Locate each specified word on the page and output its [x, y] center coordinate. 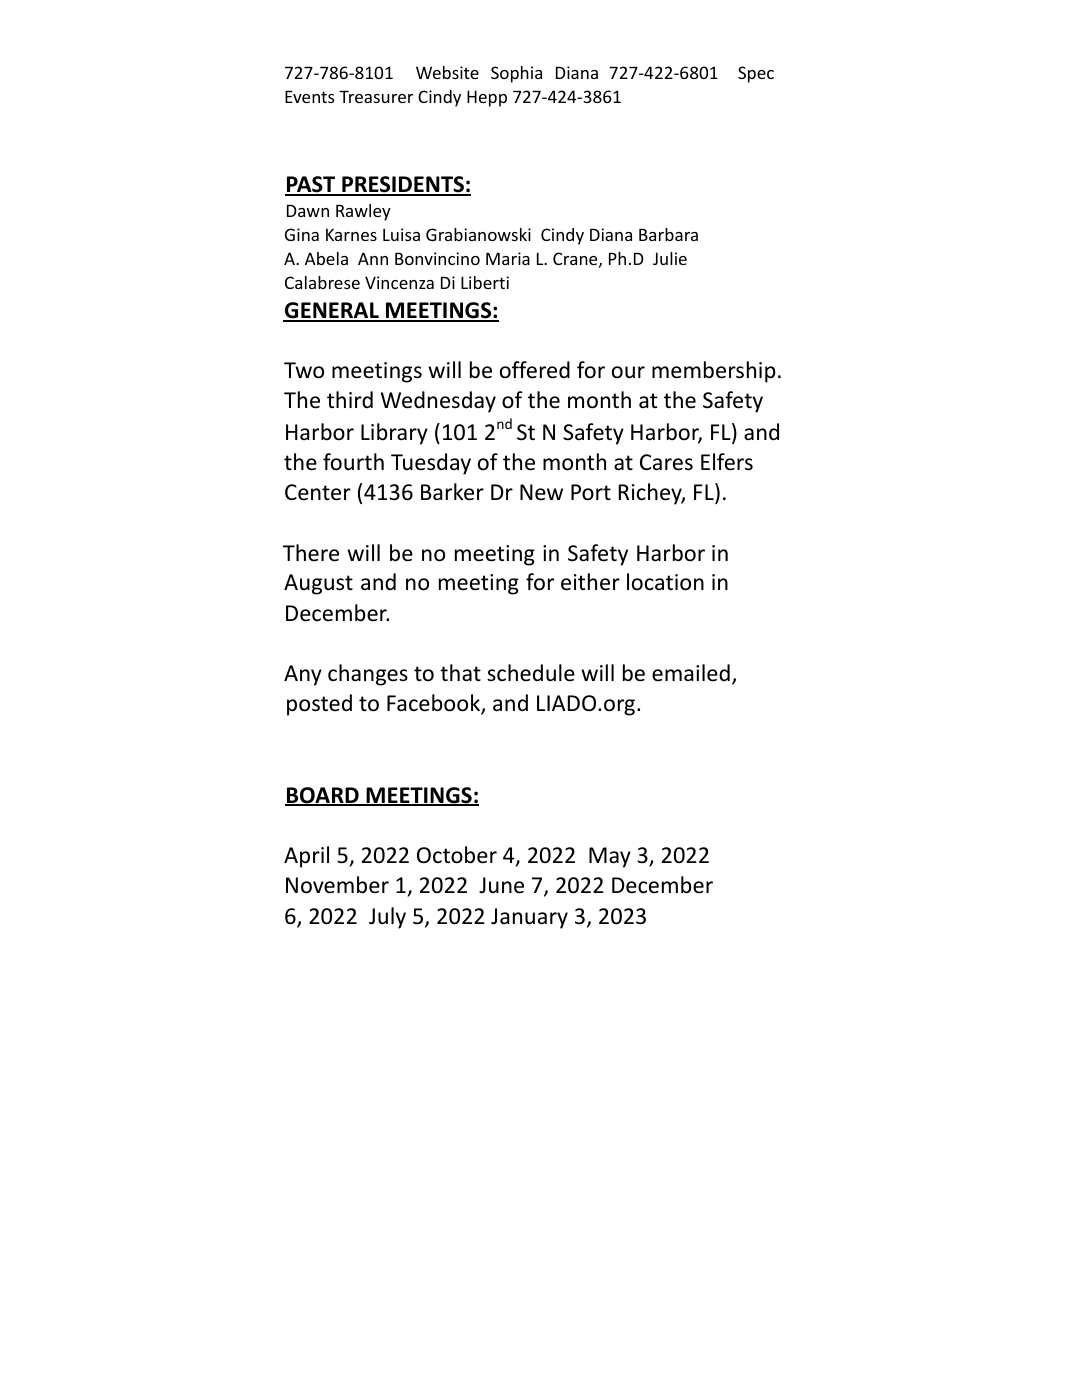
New [541, 492]
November [337, 885]
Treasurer [376, 97]
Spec [756, 74]
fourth [353, 462]
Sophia [516, 74]
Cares [666, 462]
